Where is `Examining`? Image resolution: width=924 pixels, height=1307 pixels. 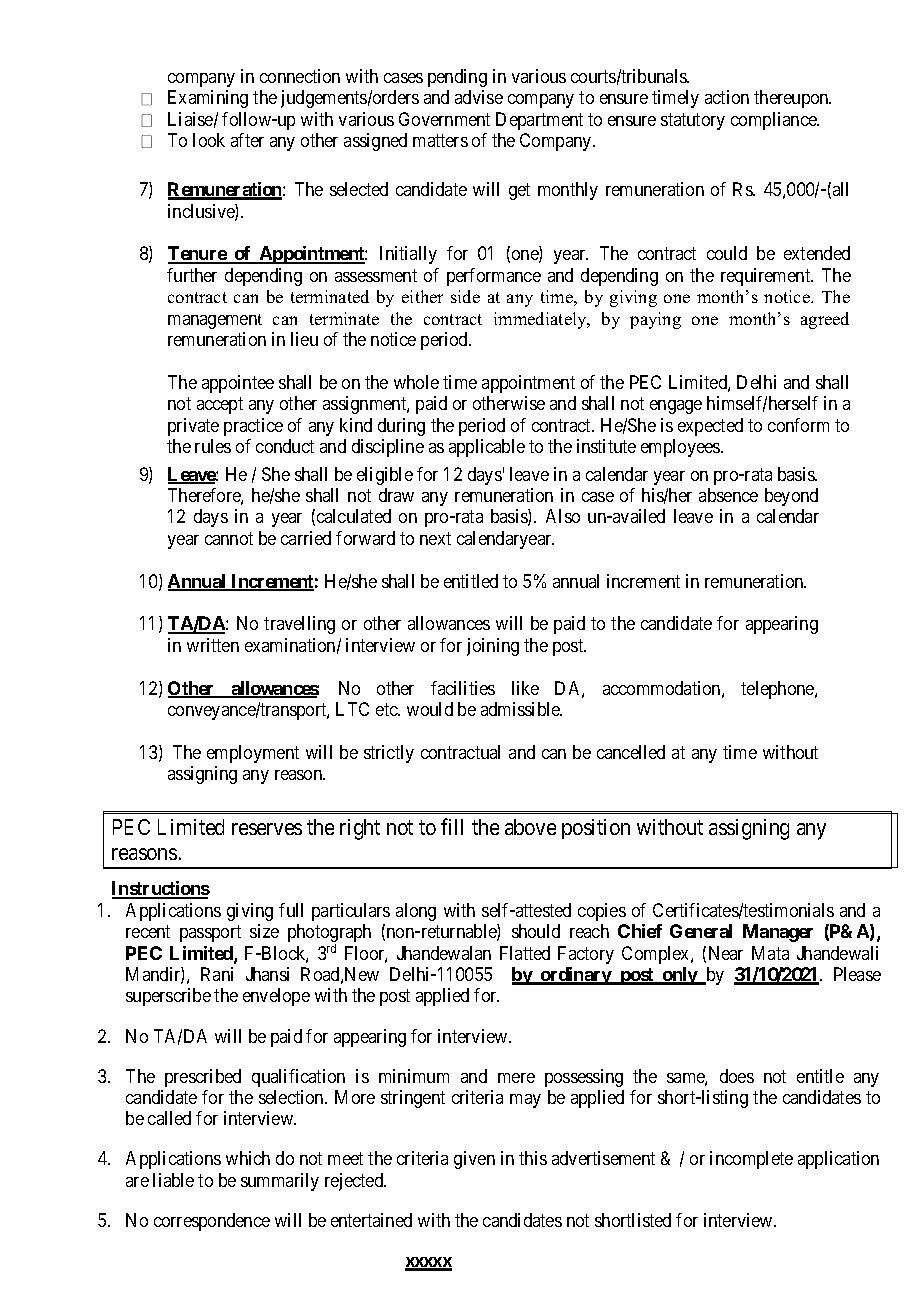
Examining is located at coordinates (208, 99).
